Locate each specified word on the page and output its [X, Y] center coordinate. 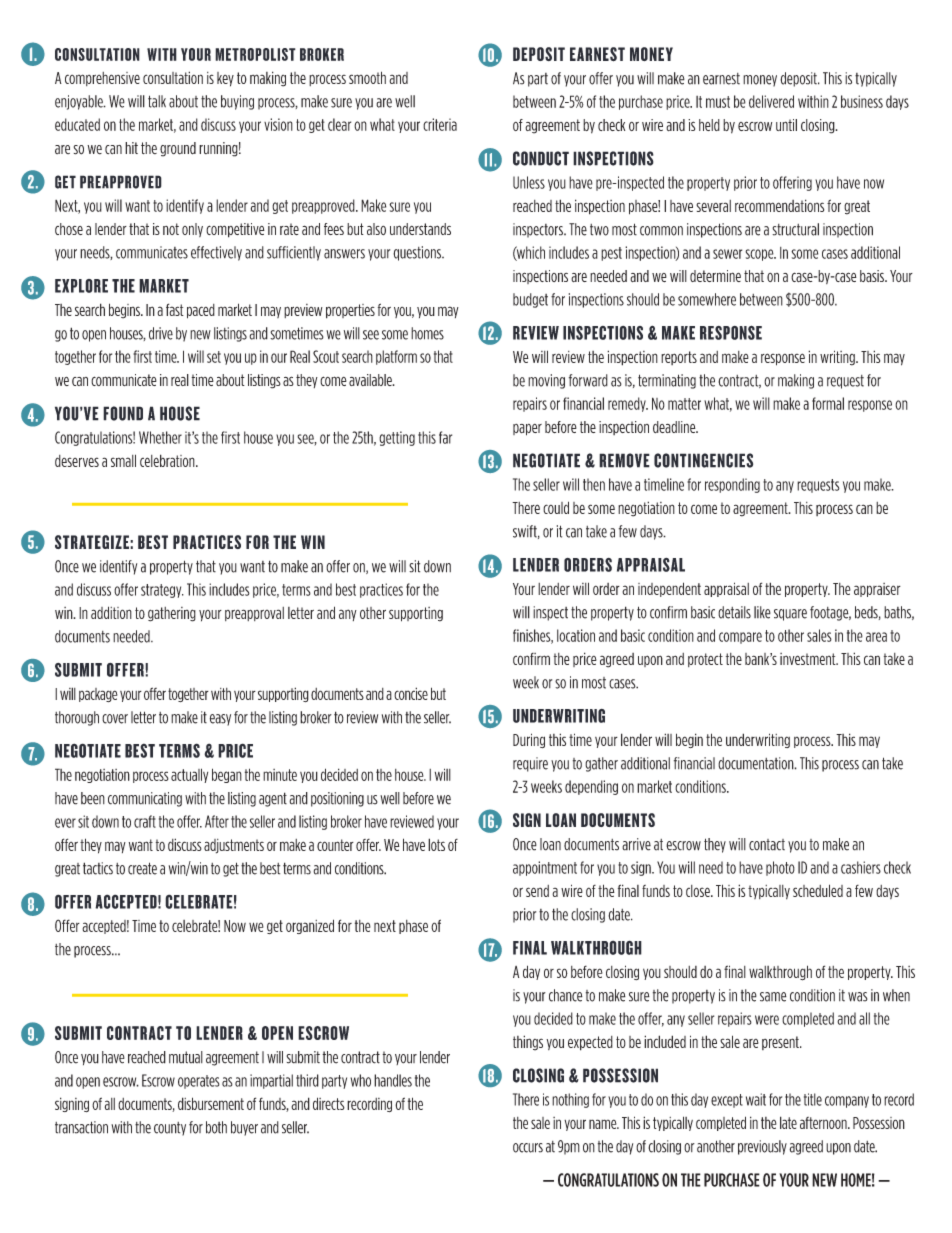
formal [828, 403]
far [445, 437]
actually [189, 775]
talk [157, 101]
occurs [528, 1148]
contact [767, 845]
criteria [440, 124]
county [170, 1129]
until [786, 125]
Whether [160, 437]
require [530, 764]
